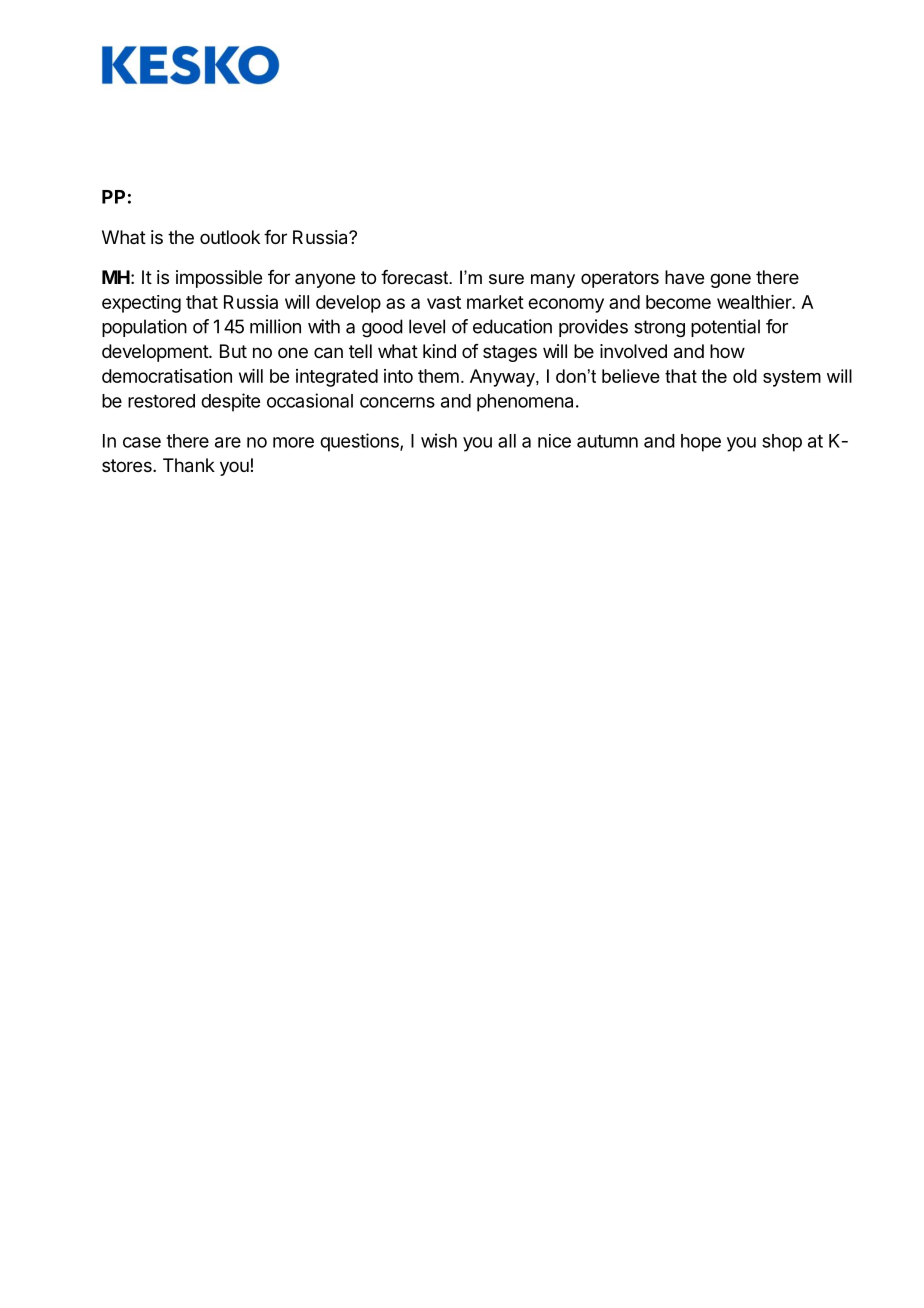 This screenshot has width=924, height=1308. I want to click on sure, so click(506, 279).
